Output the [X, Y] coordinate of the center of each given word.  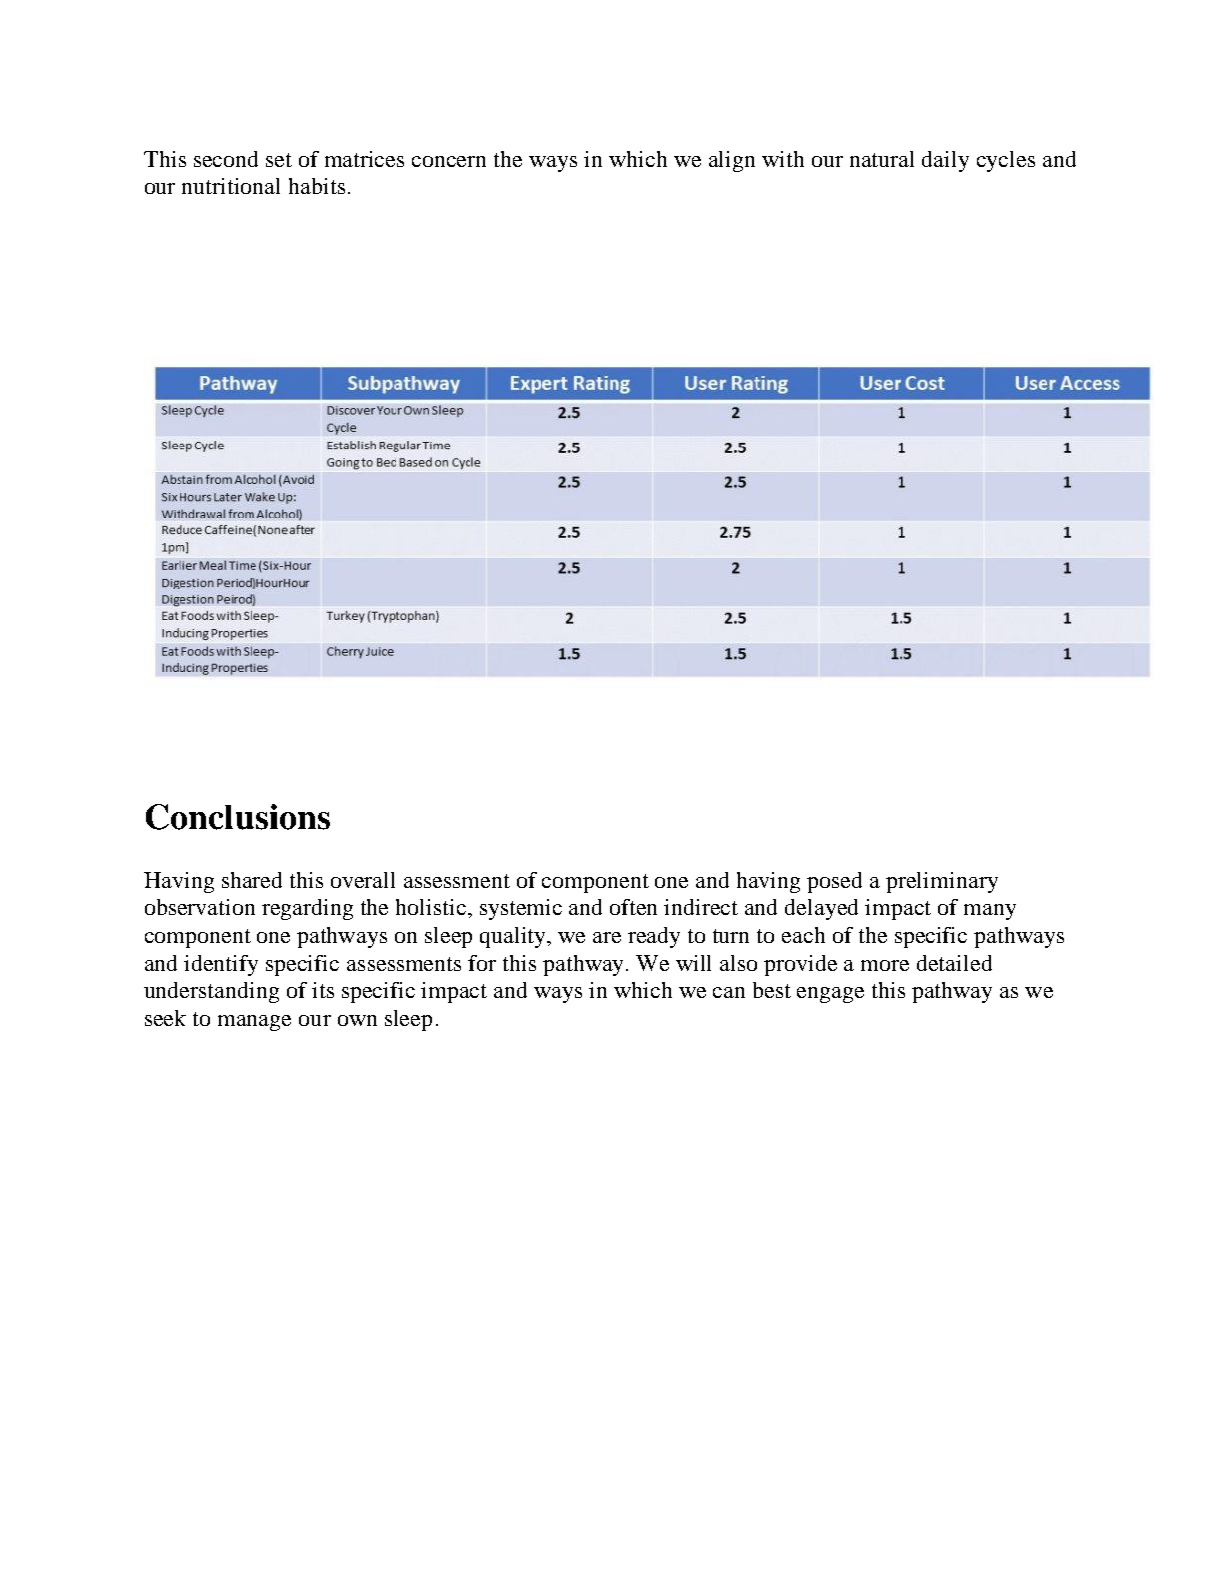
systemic [521, 909]
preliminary [942, 882]
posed [834, 882]
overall [363, 880]
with [783, 159]
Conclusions [238, 817]
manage [254, 1023]
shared [252, 880]
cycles [1006, 161]
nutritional [231, 186]
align [732, 161]
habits [317, 186]
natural [882, 159]
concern [449, 161]
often [633, 907]
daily [945, 161]
